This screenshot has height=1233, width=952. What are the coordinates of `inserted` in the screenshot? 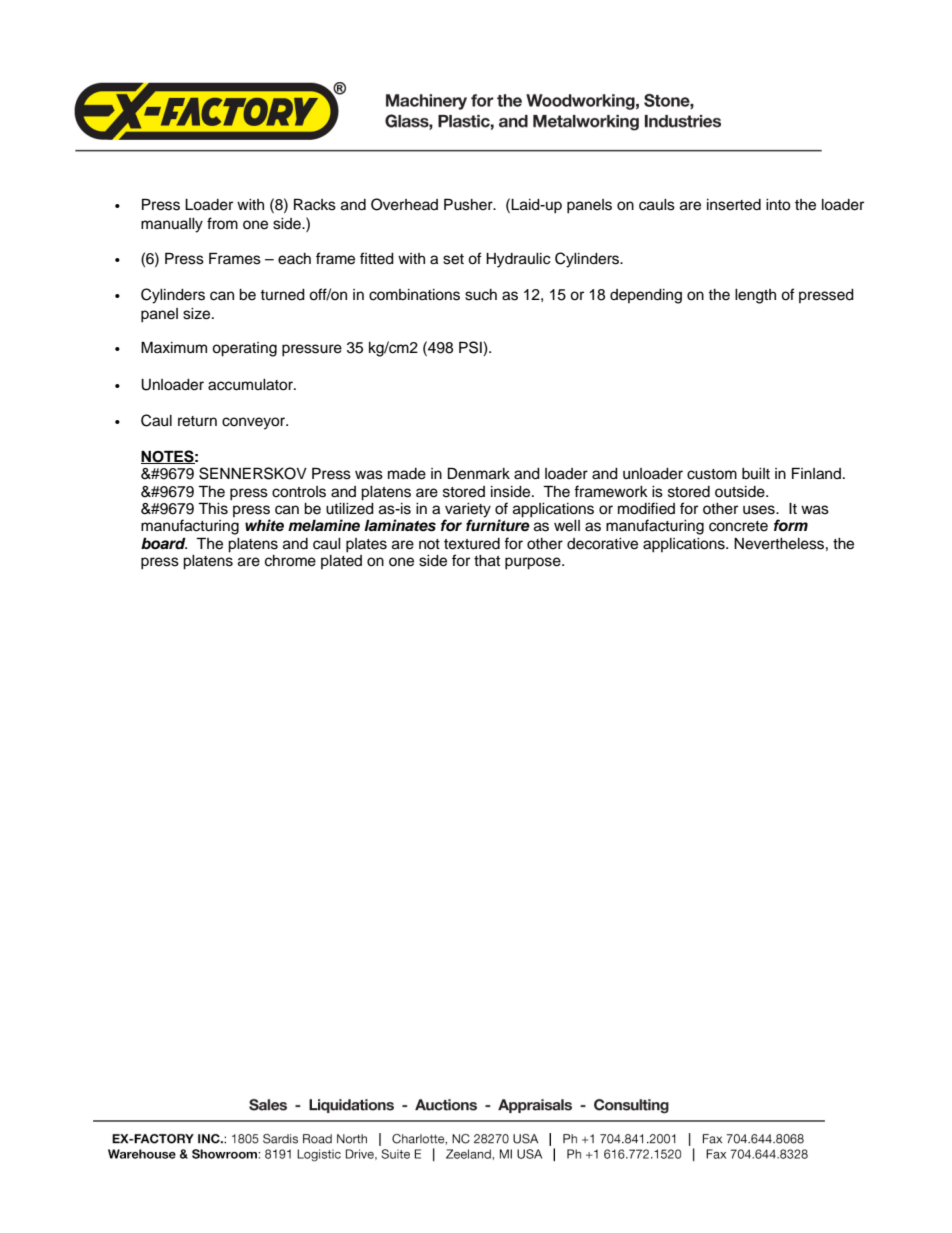 It's located at (734, 205).
